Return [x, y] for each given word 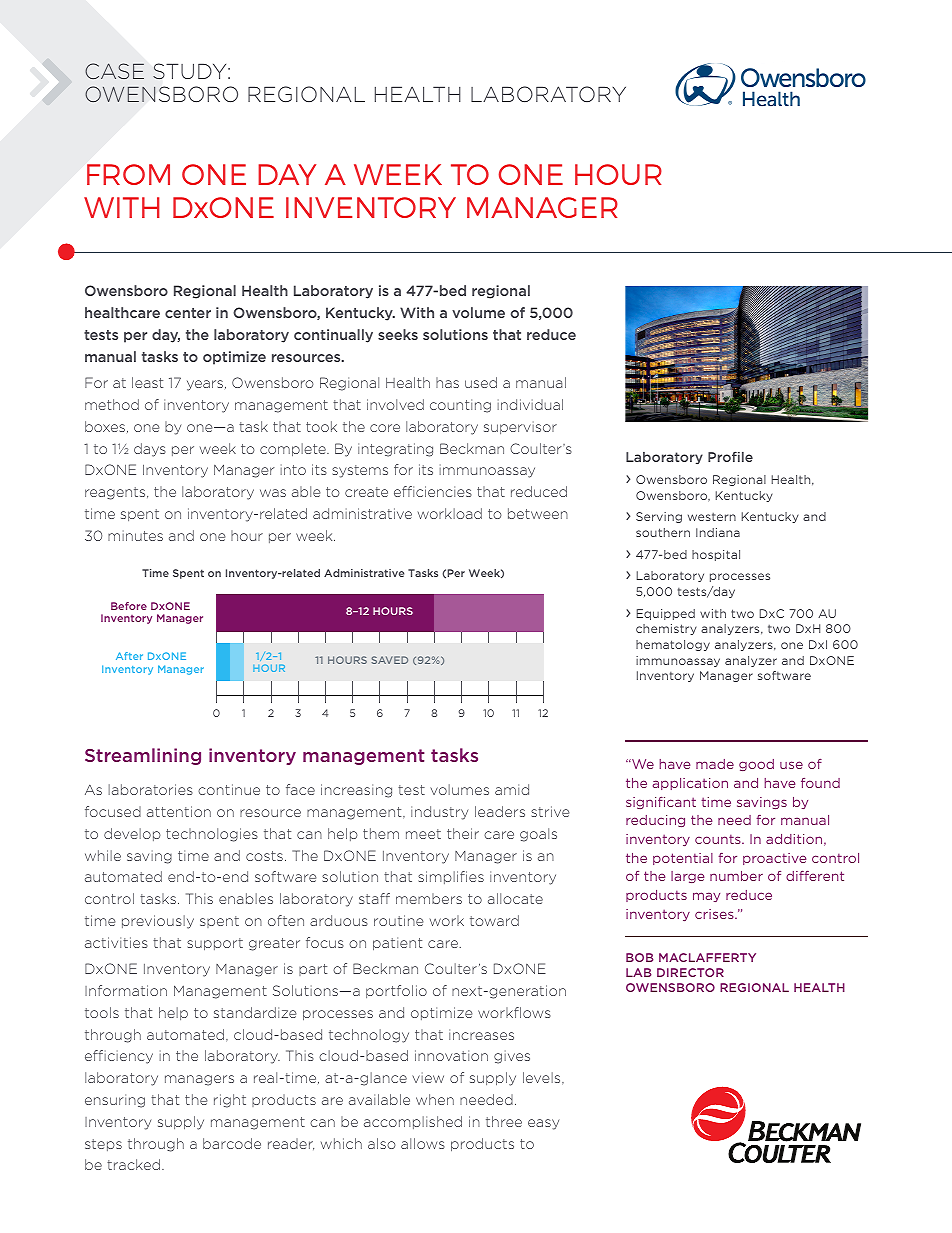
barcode [232, 1143]
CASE [114, 71]
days [150, 450]
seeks [398, 334]
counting [460, 406]
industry [439, 813]
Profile [730, 456]
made [715, 764]
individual [530, 404]
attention [179, 811]
